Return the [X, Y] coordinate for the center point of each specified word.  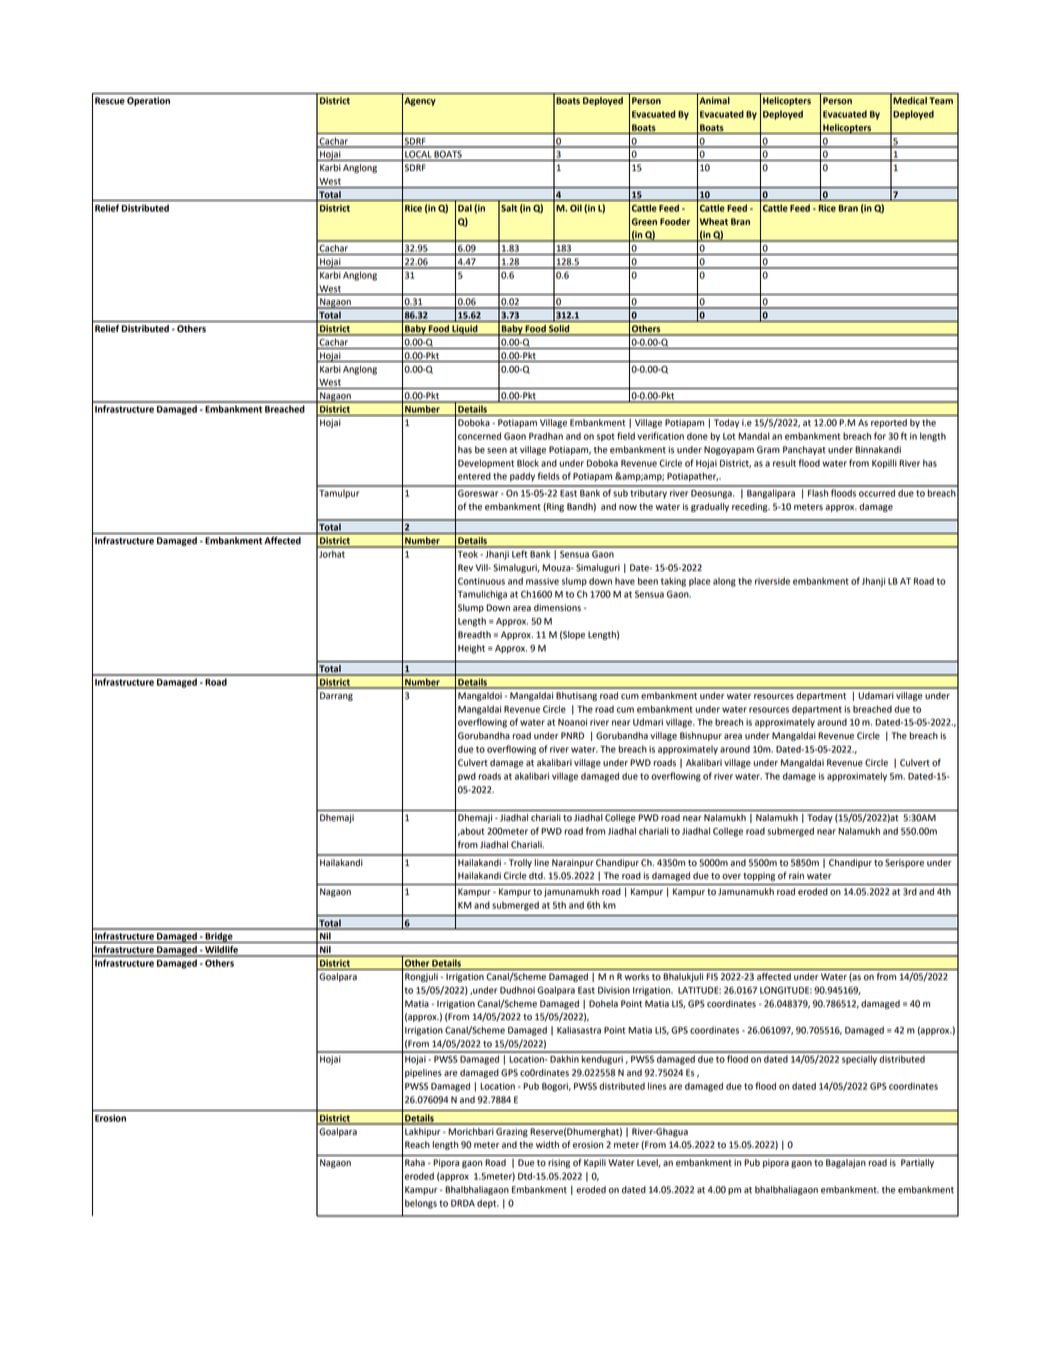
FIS [712, 977]
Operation [148, 101]
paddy [522, 477]
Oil [576, 208]
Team [941, 100]
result [784, 463]
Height [471, 649]
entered [474, 476]
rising [559, 1163]
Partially [917, 1163]
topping [759, 876]
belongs [421, 1204]
